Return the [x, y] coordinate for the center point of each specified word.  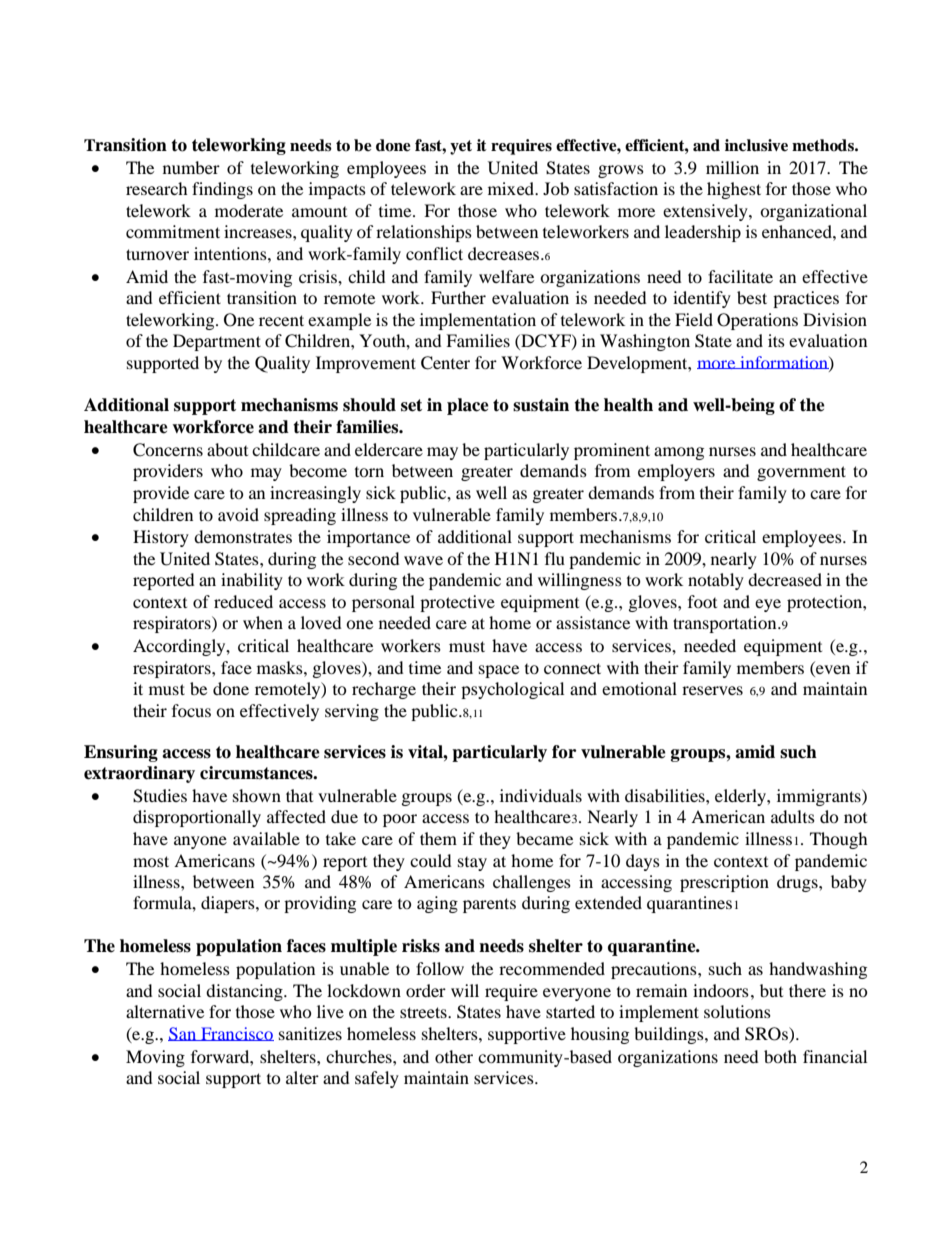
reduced [243, 601]
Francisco [236, 1034]
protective [457, 603]
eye [768, 605]
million [732, 167]
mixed [512, 188]
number [191, 167]
